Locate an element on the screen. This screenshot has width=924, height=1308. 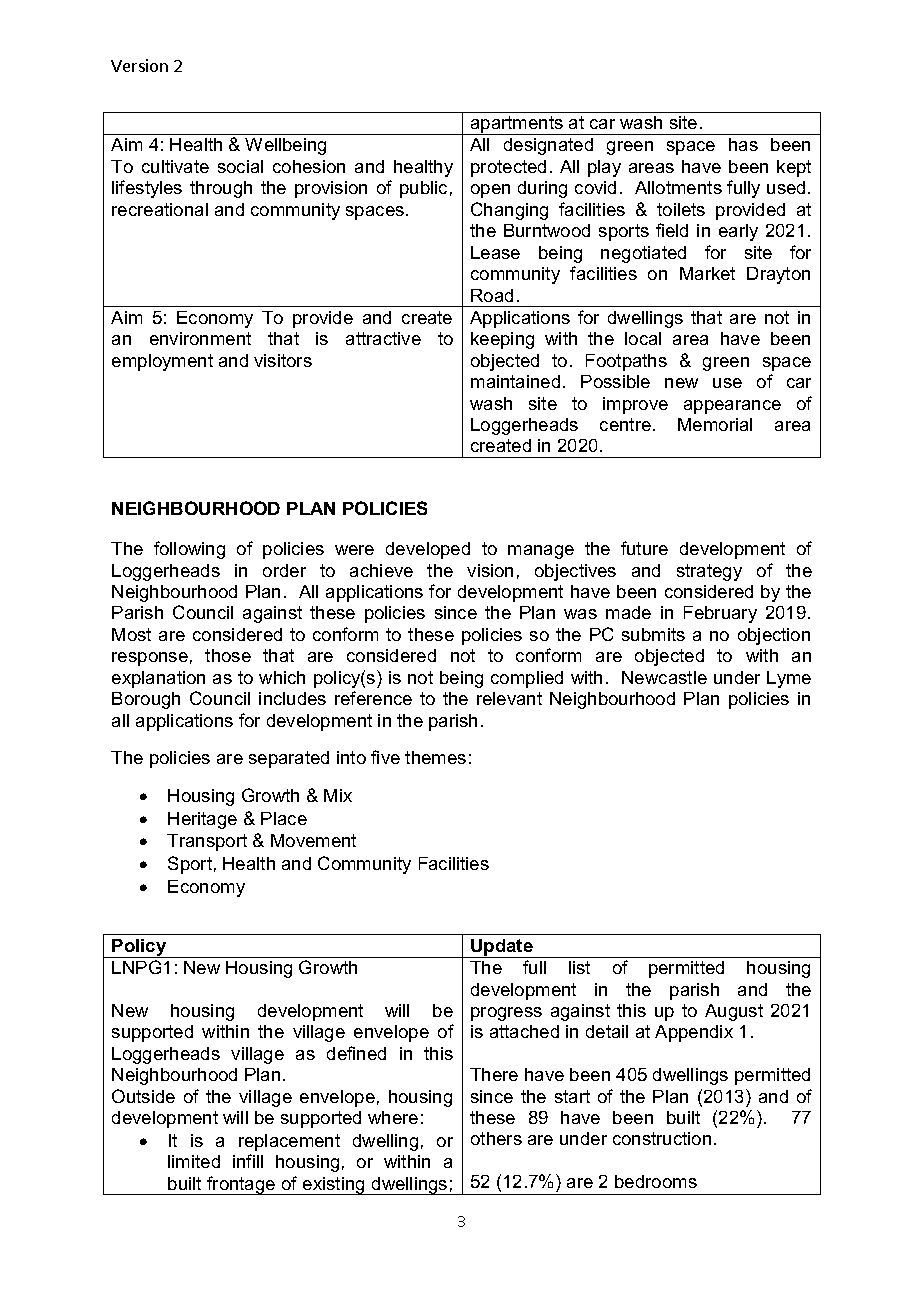
Version is located at coordinates (139, 65).
